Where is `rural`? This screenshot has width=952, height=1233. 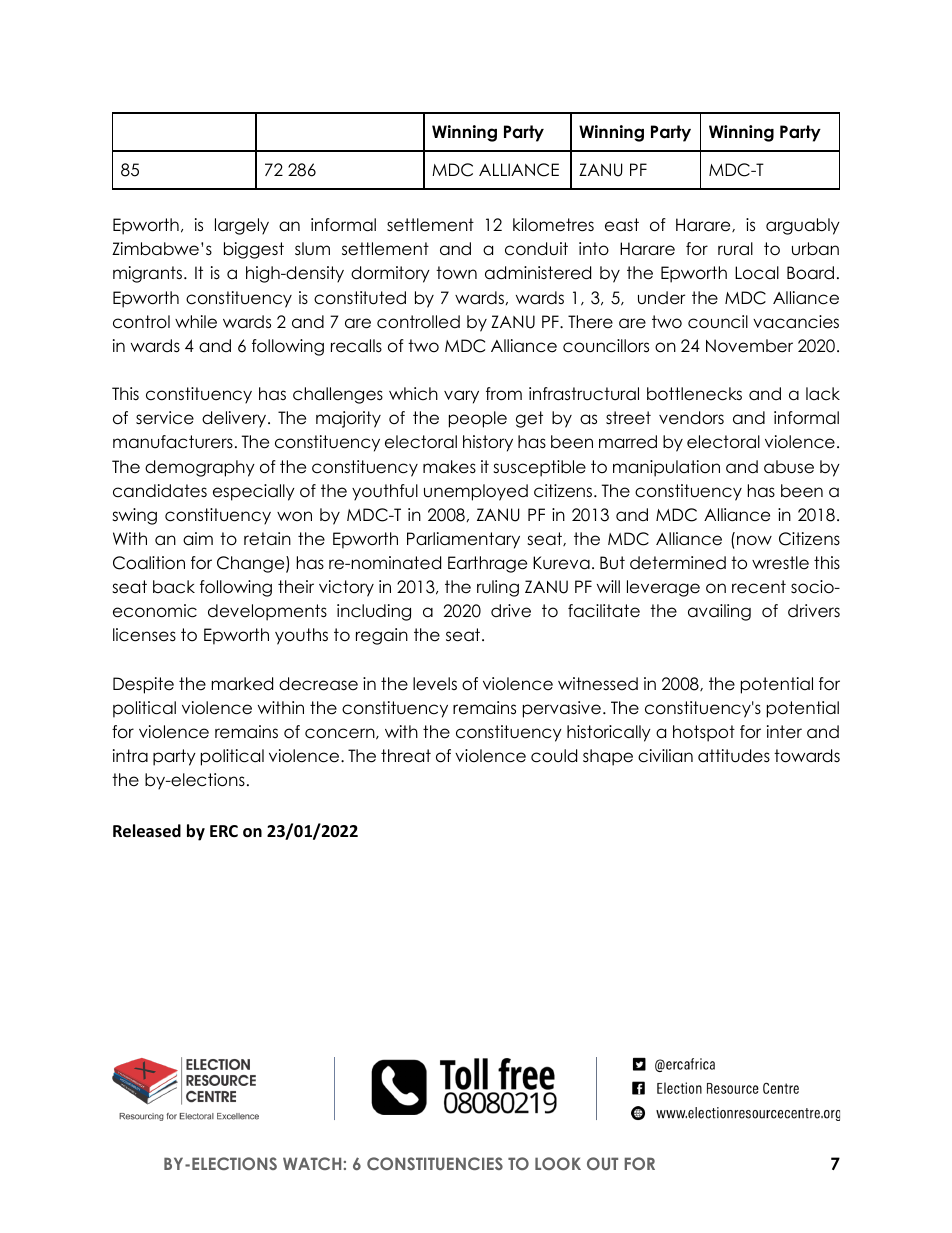
rural is located at coordinates (735, 248).
